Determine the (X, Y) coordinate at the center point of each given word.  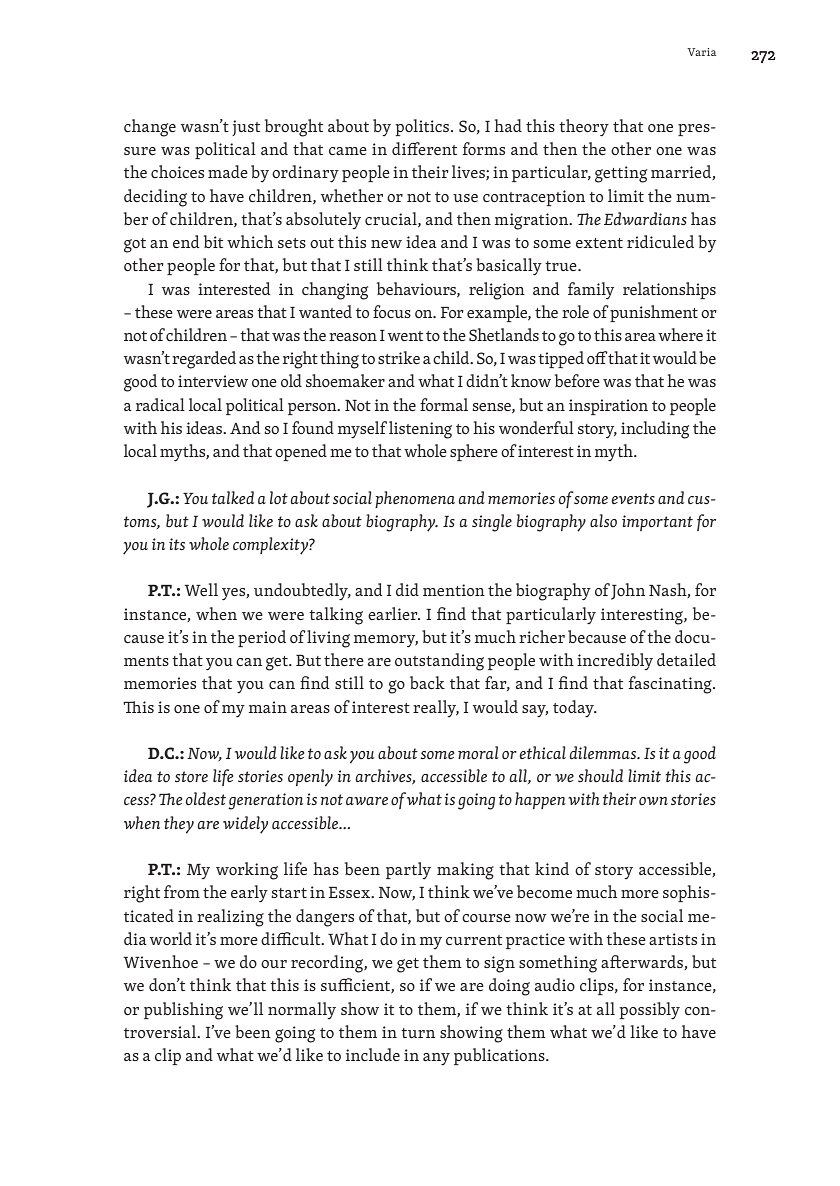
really (436, 709)
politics (423, 127)
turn (418, 1033)
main (268, 707)
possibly (649, 1011)
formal (444, 404)
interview (213, 381)
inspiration (608, 407)
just (246, 128)
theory (584, 128)
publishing (183, 1011)
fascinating (671, 685)
